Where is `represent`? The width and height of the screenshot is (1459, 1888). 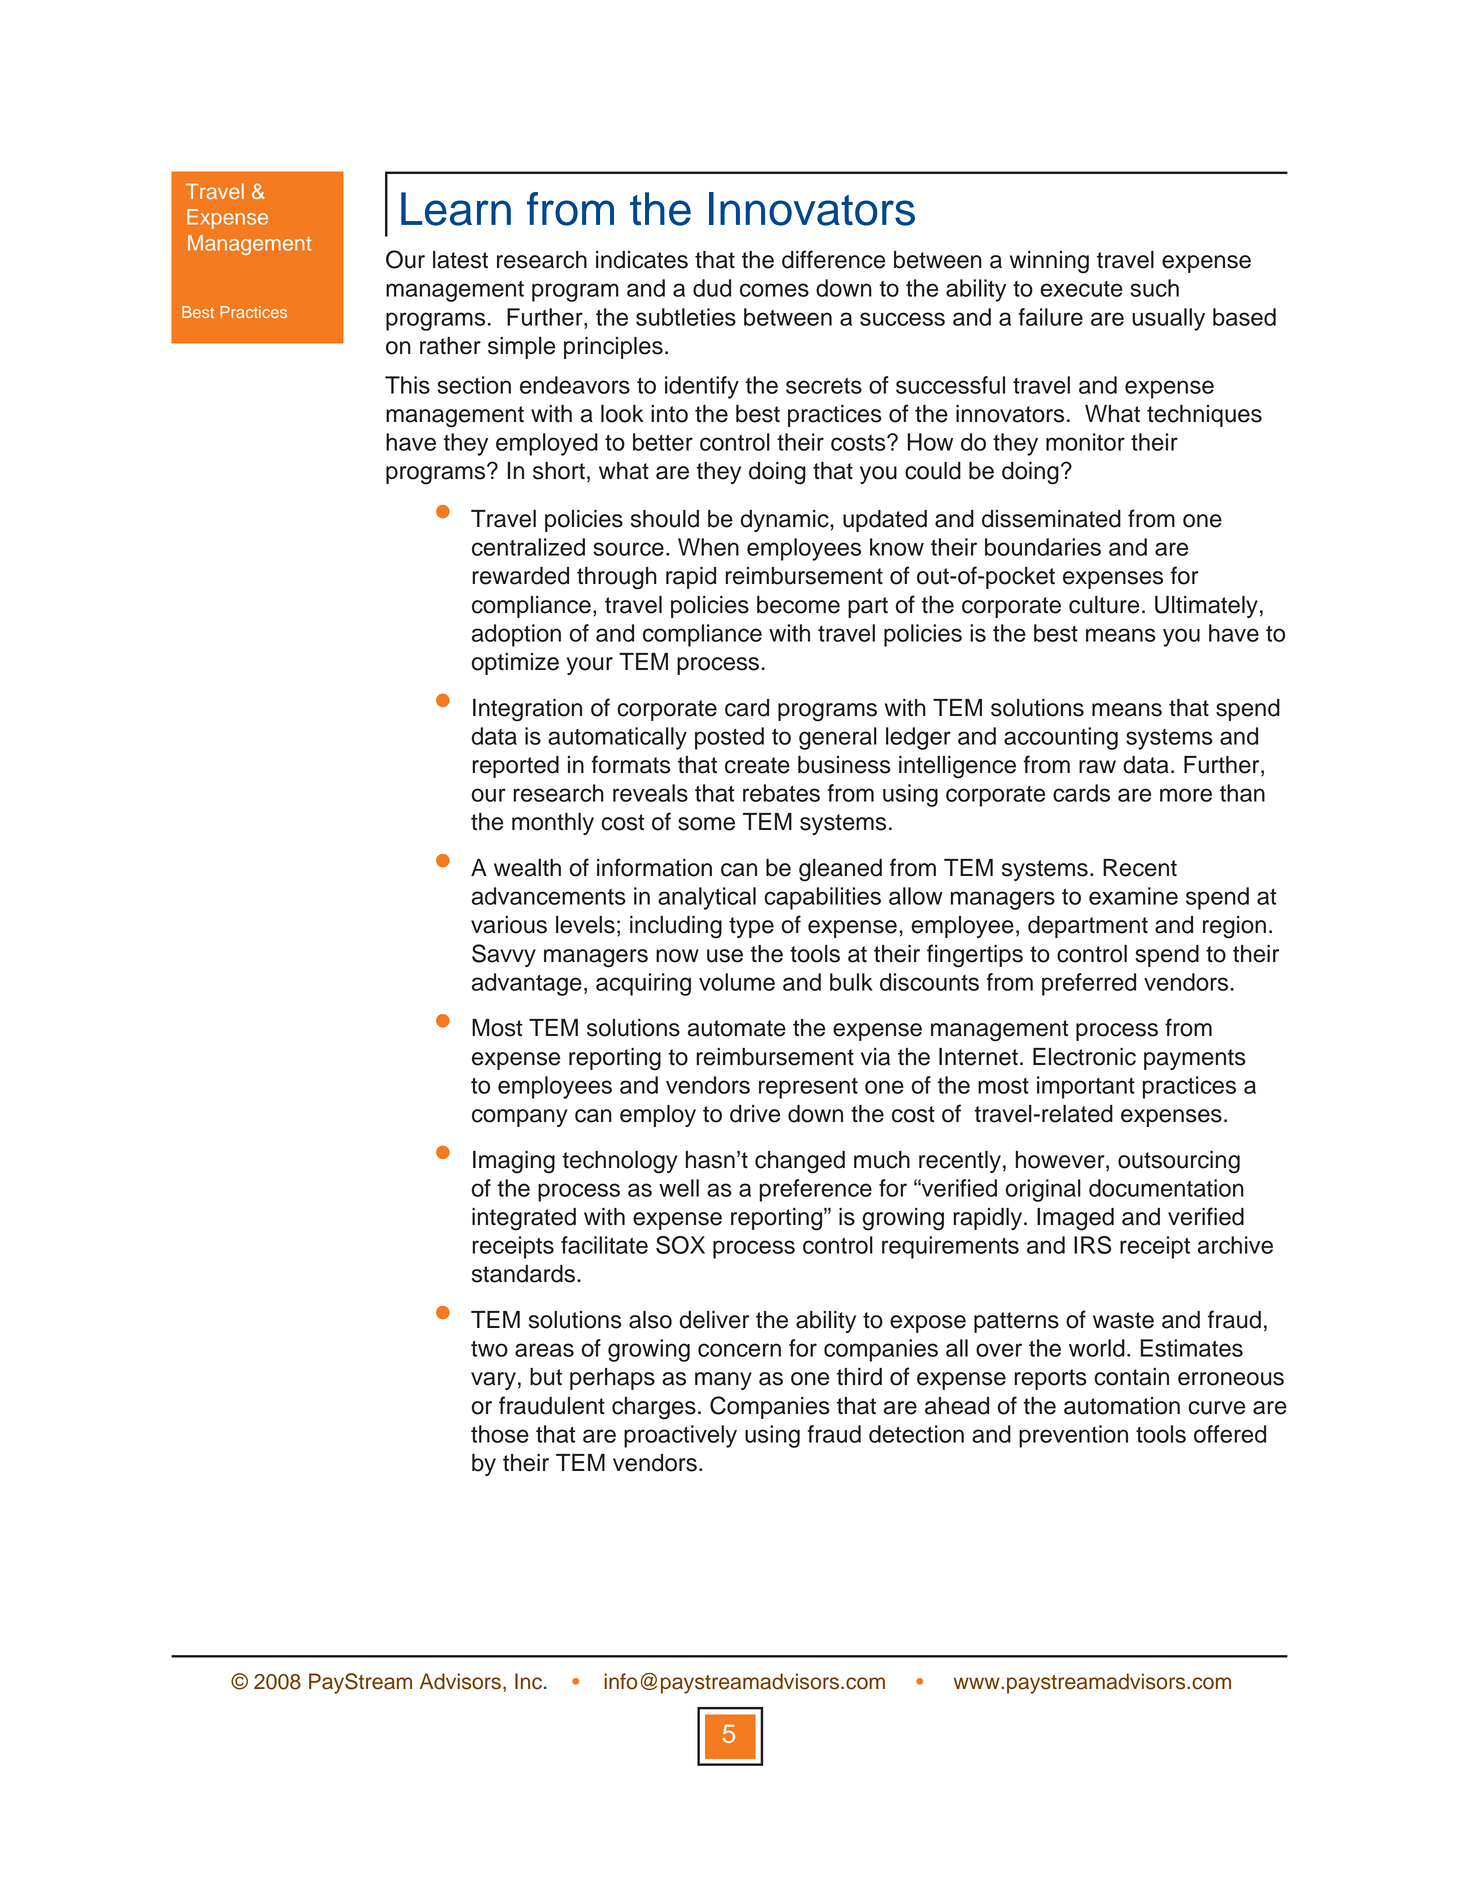 represent is located at coordinates (808, 1088).
